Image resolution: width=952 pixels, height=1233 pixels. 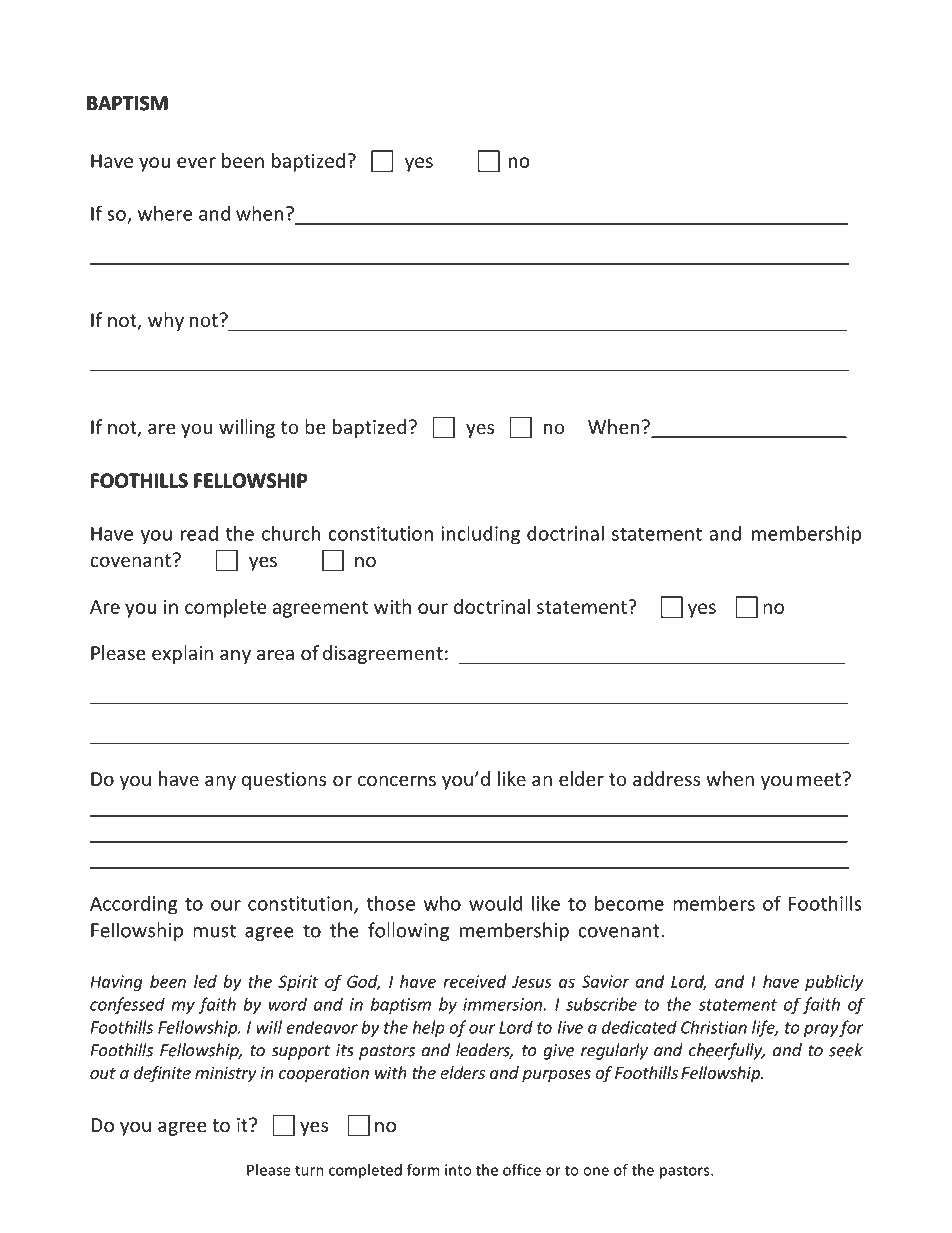 I want to click on definite, so click(x=162, y=1074).
